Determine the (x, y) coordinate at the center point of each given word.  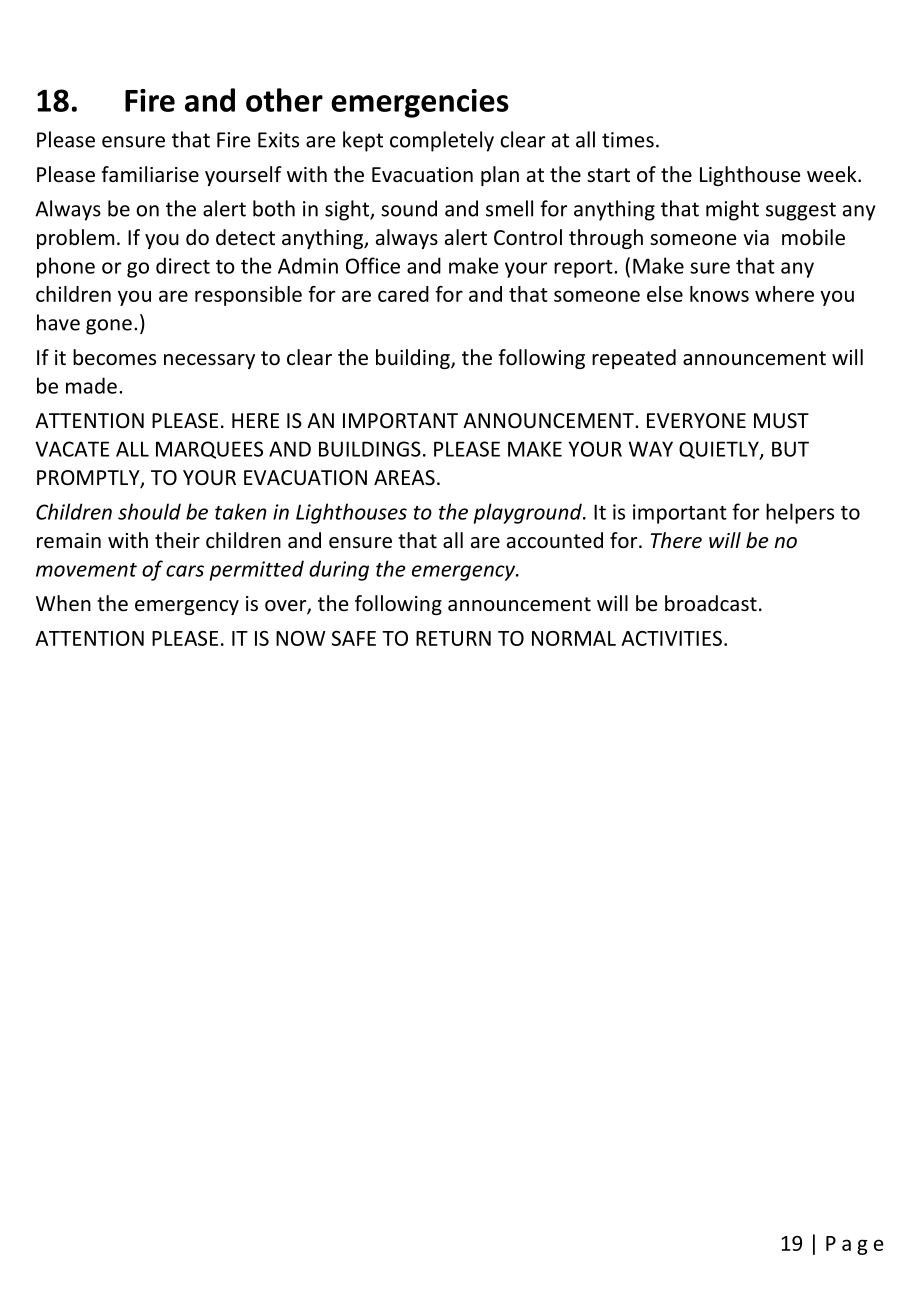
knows (719, 294)
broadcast (711, 603)
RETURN (453, 638)
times (628, 140)
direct (183, 265)
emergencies (420, 103)
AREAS (404, 478)
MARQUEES (209, 450)
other (284, 100)
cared (403, 294)
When (63, 603)
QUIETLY (720, 450)
